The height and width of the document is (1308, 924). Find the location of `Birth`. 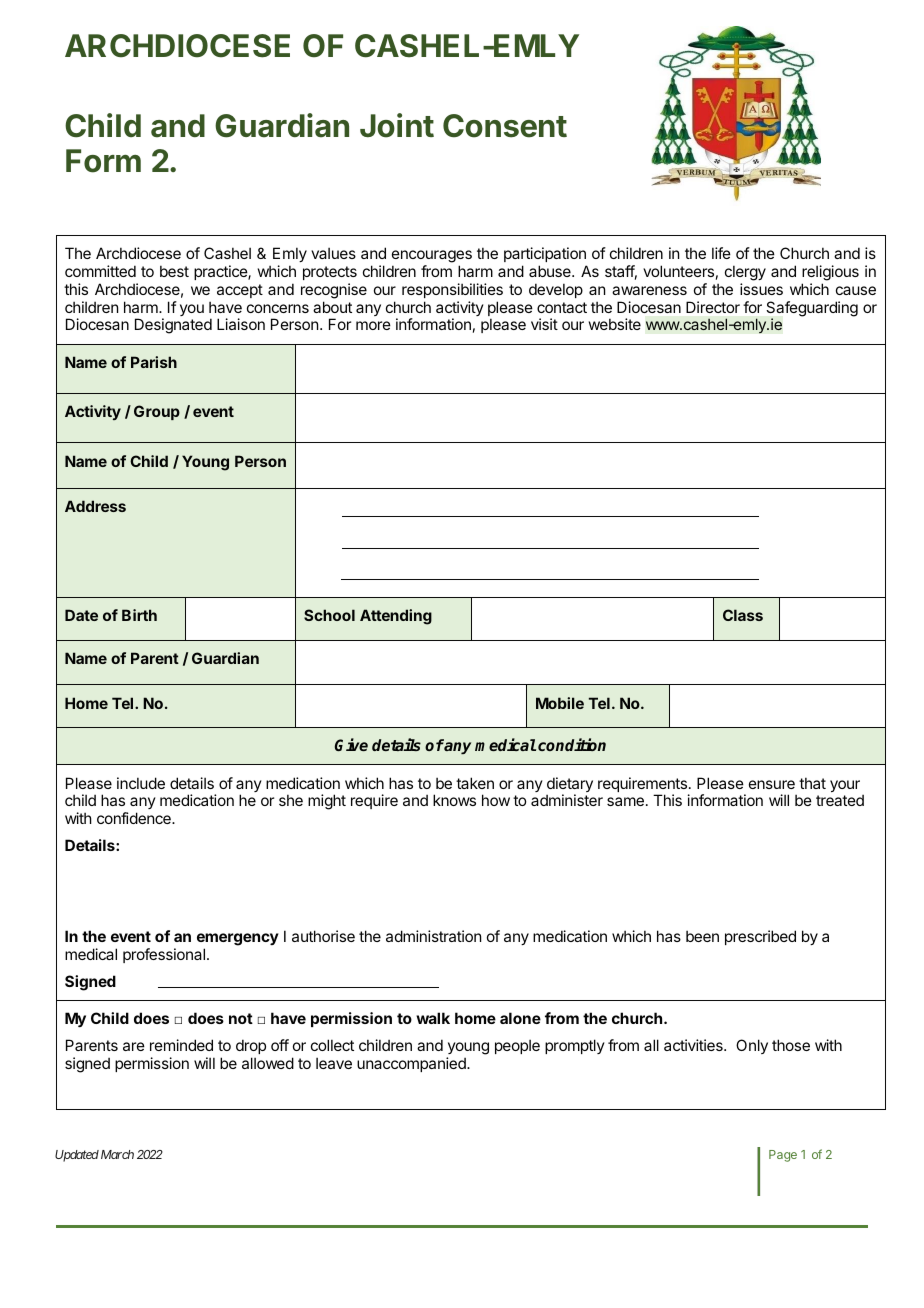

Birth is located at coordinates (139, 615).
